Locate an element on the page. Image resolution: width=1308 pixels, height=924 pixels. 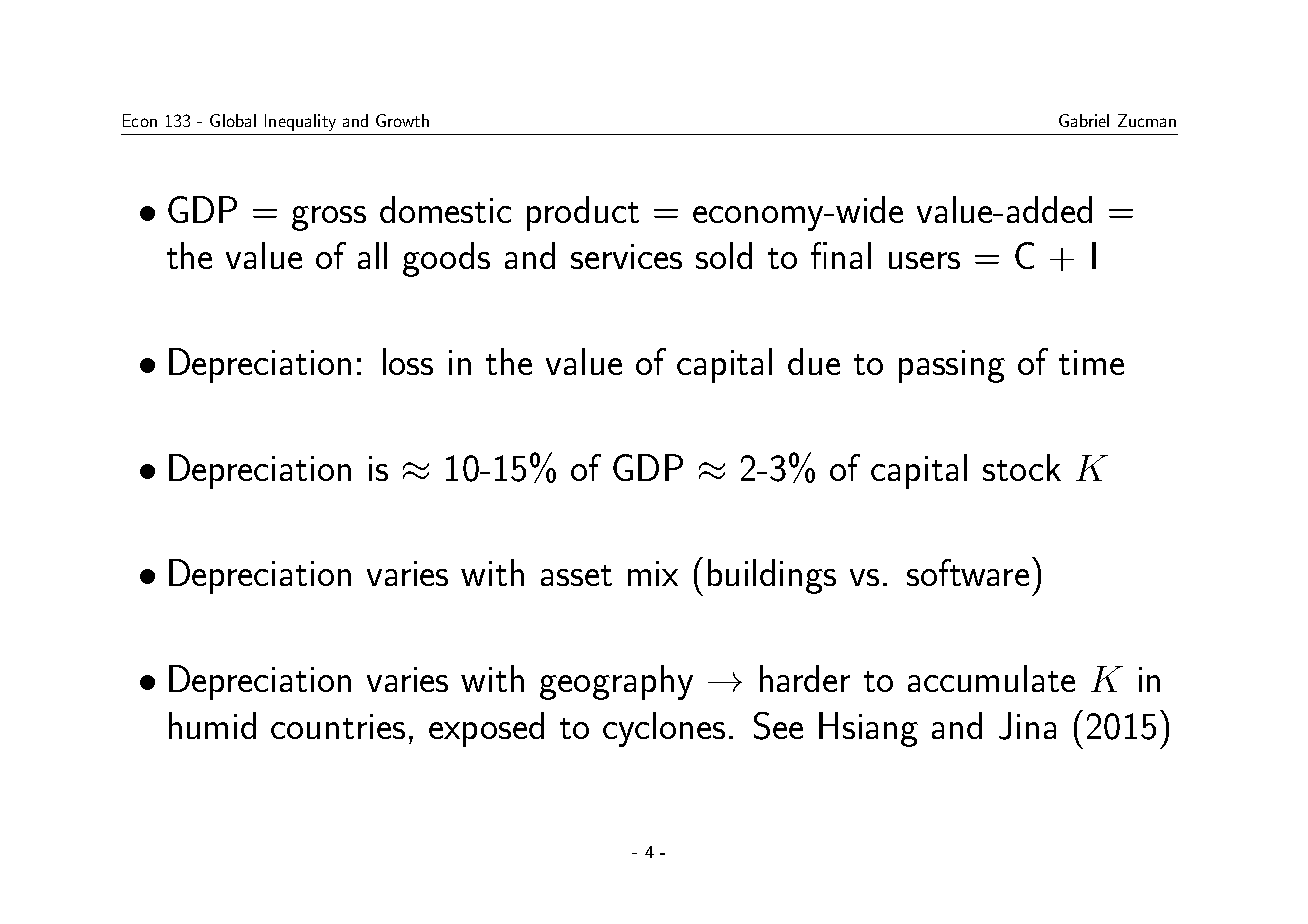
geography is located at coordinates (616, 682).
